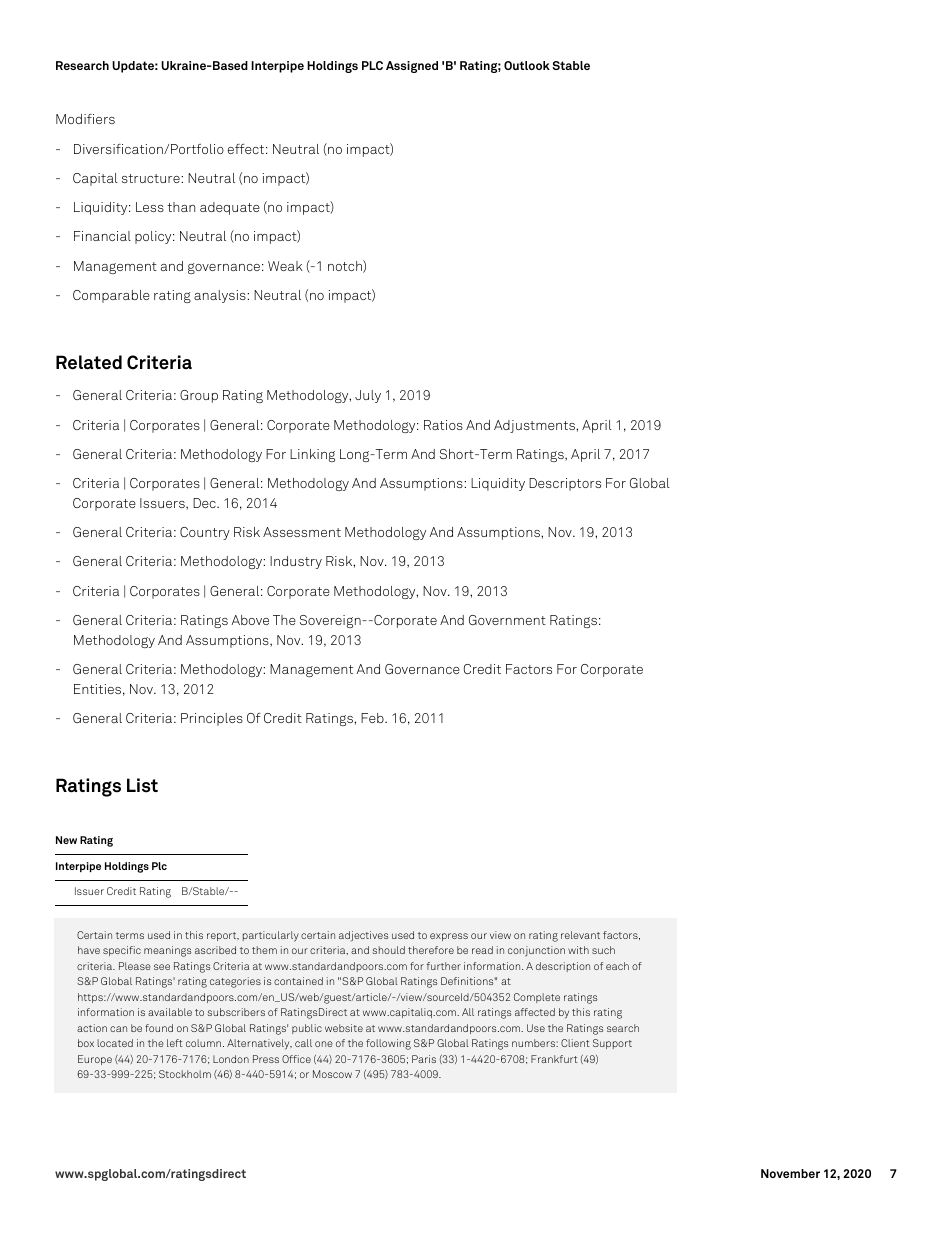 This screenshot has height=1233, width=952. What do you see at coordinates (412, 67) in the screenshot?
I see `Assigned` at bounding box center [412, 67].
